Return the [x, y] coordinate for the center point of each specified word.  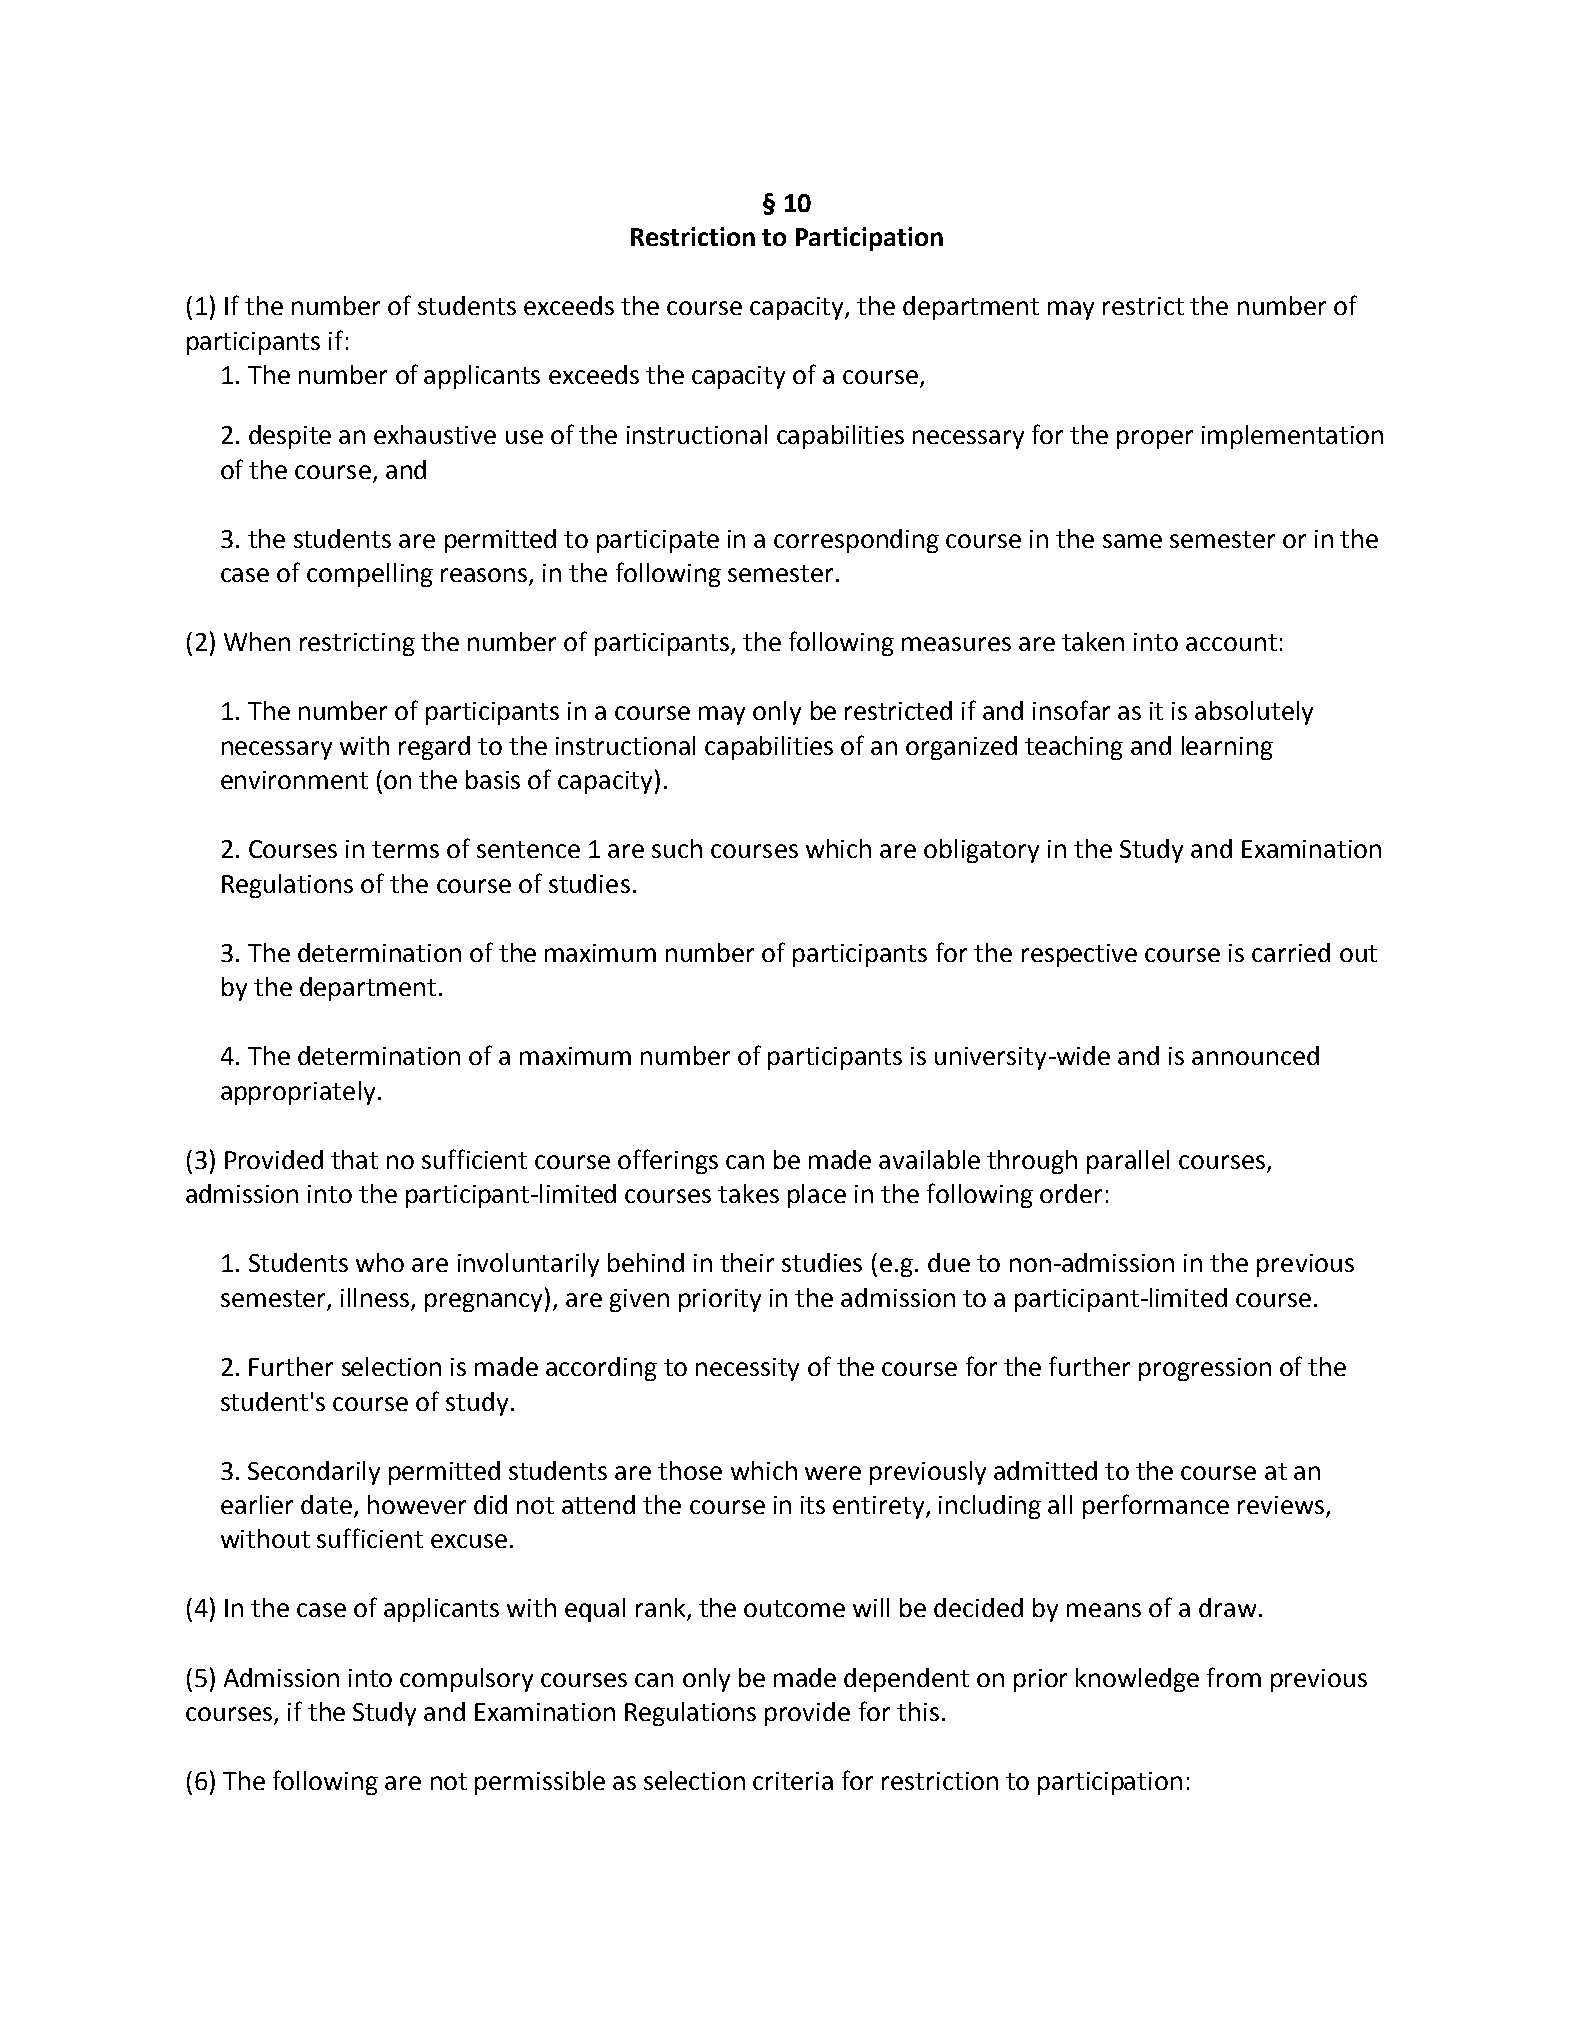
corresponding [856, 541]
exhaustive [435, 434]
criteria [793, 1781]
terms [405, 849]
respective [1079, 955]
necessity [747, 1369]
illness [376, 1299]
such [677, 848]
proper [1155, 439]
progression [1205, 1369]
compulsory [466, 1680]
